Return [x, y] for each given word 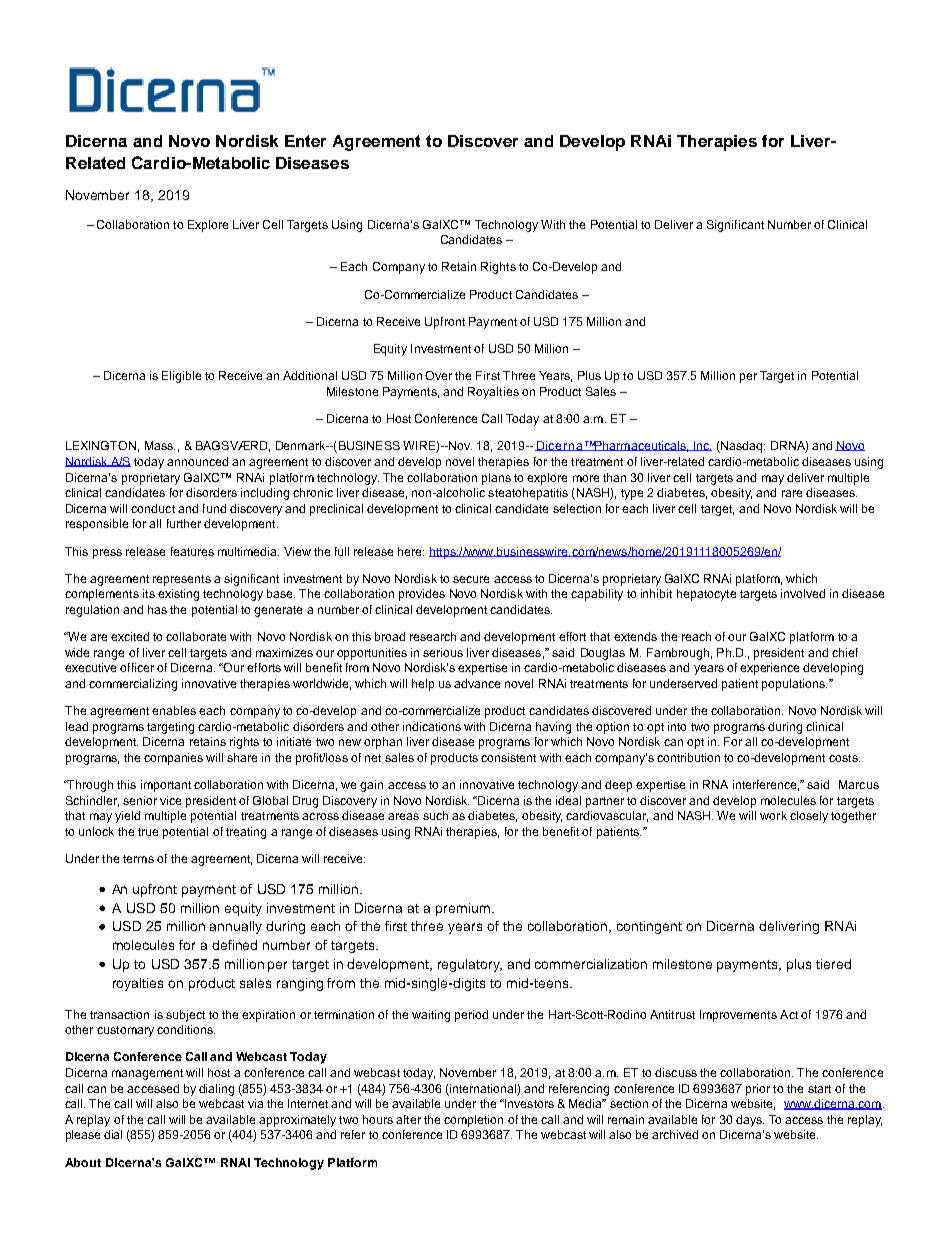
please [83, 1136]
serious [443, 652]
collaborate [196, 636]
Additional [310, 375]
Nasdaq [742, 447]
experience [769, 669]
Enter [305, 141]
